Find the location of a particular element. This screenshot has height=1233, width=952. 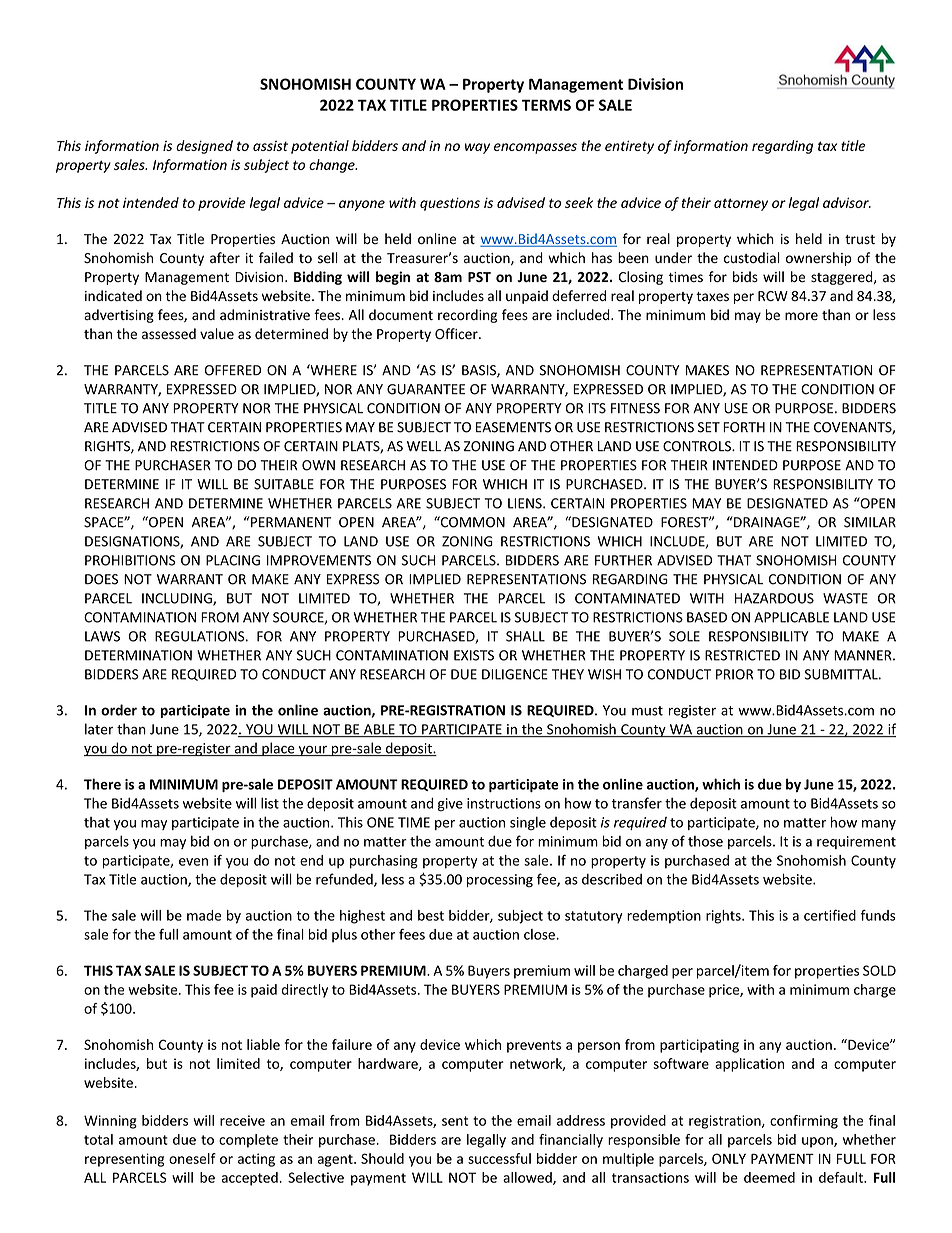

oneself is located at coordinates (192, 1158).
